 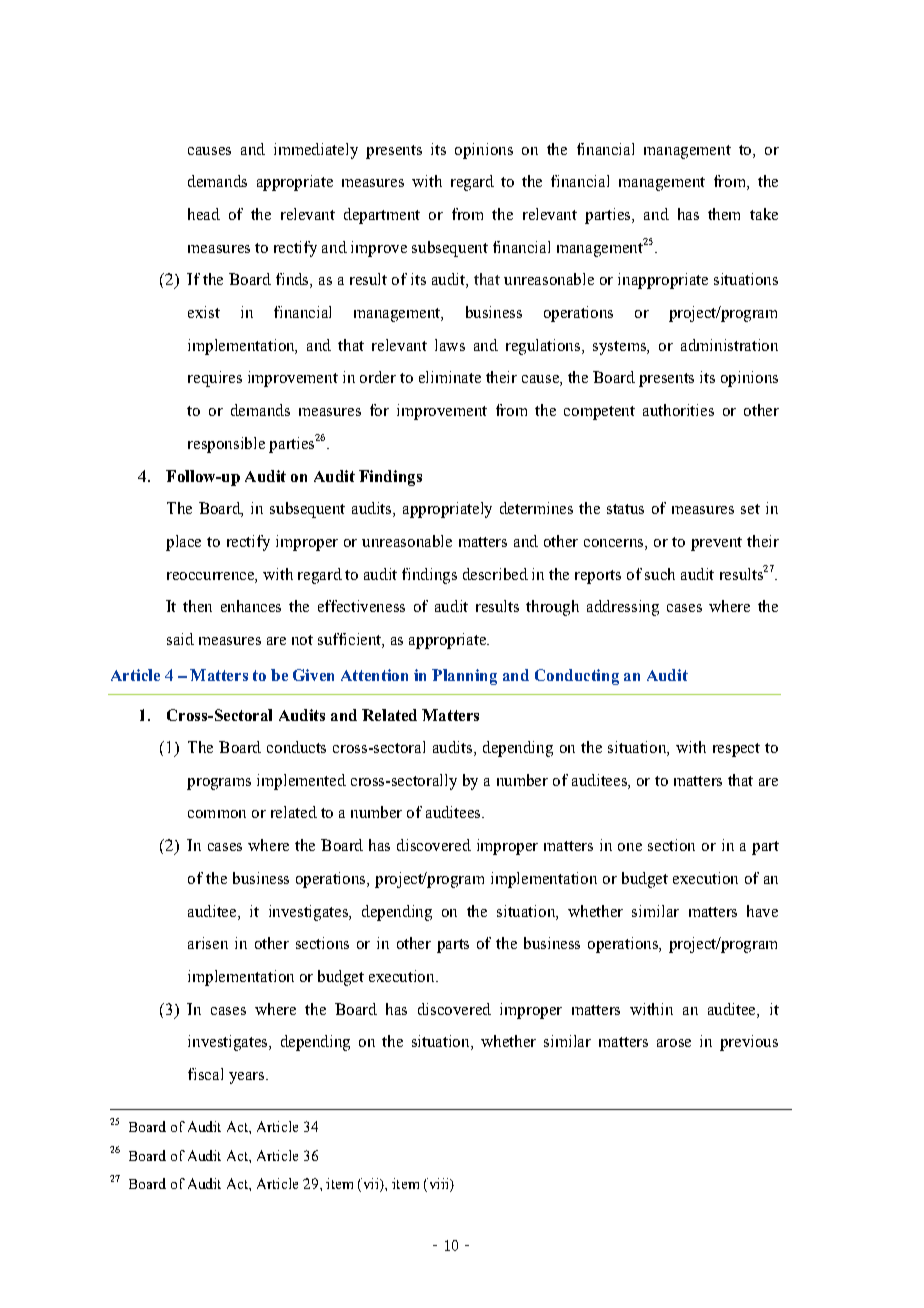 I want to click on one, so click(x=630, y=847).
